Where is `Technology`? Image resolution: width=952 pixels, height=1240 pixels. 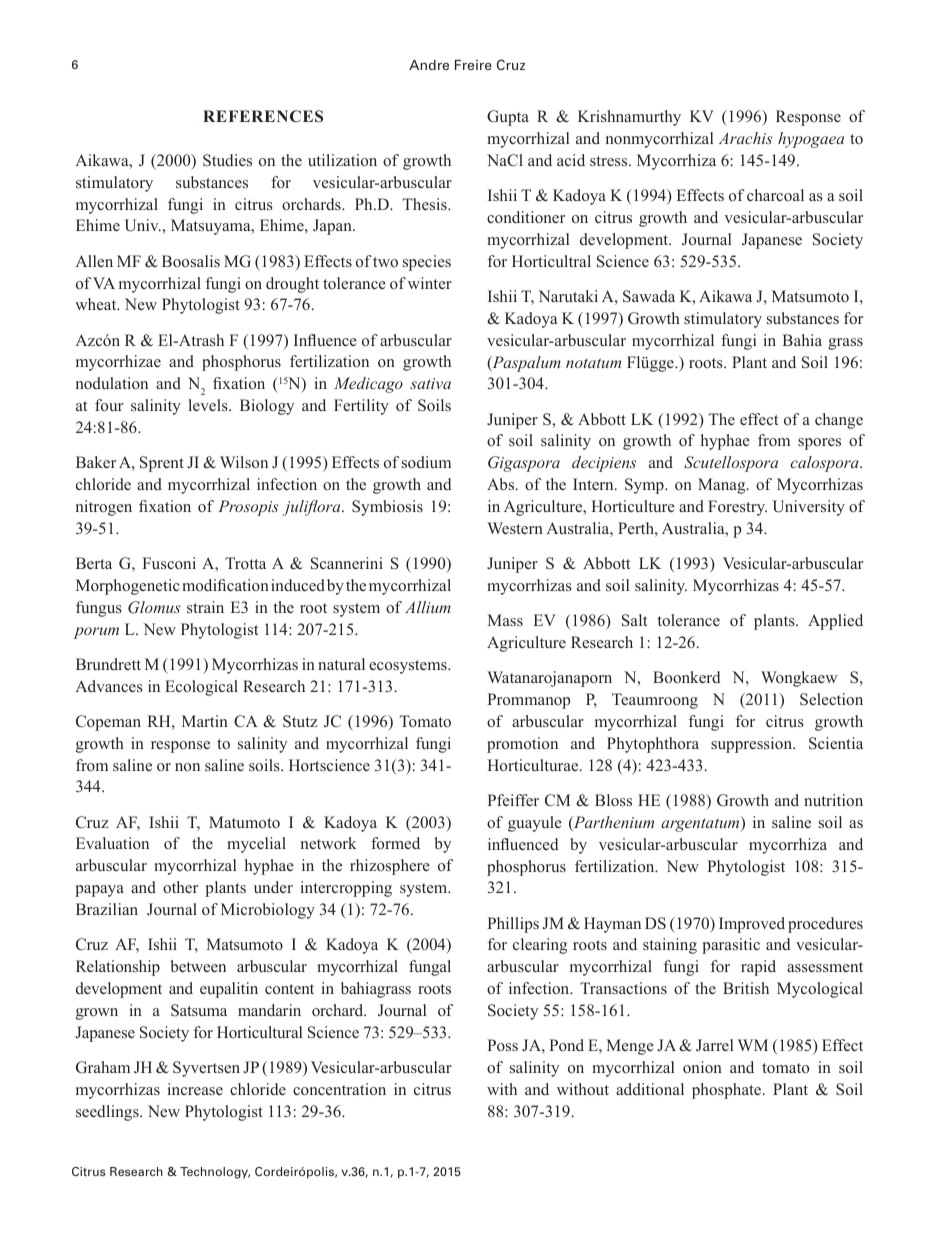
Technology is located at coordinates (215, 1173).
